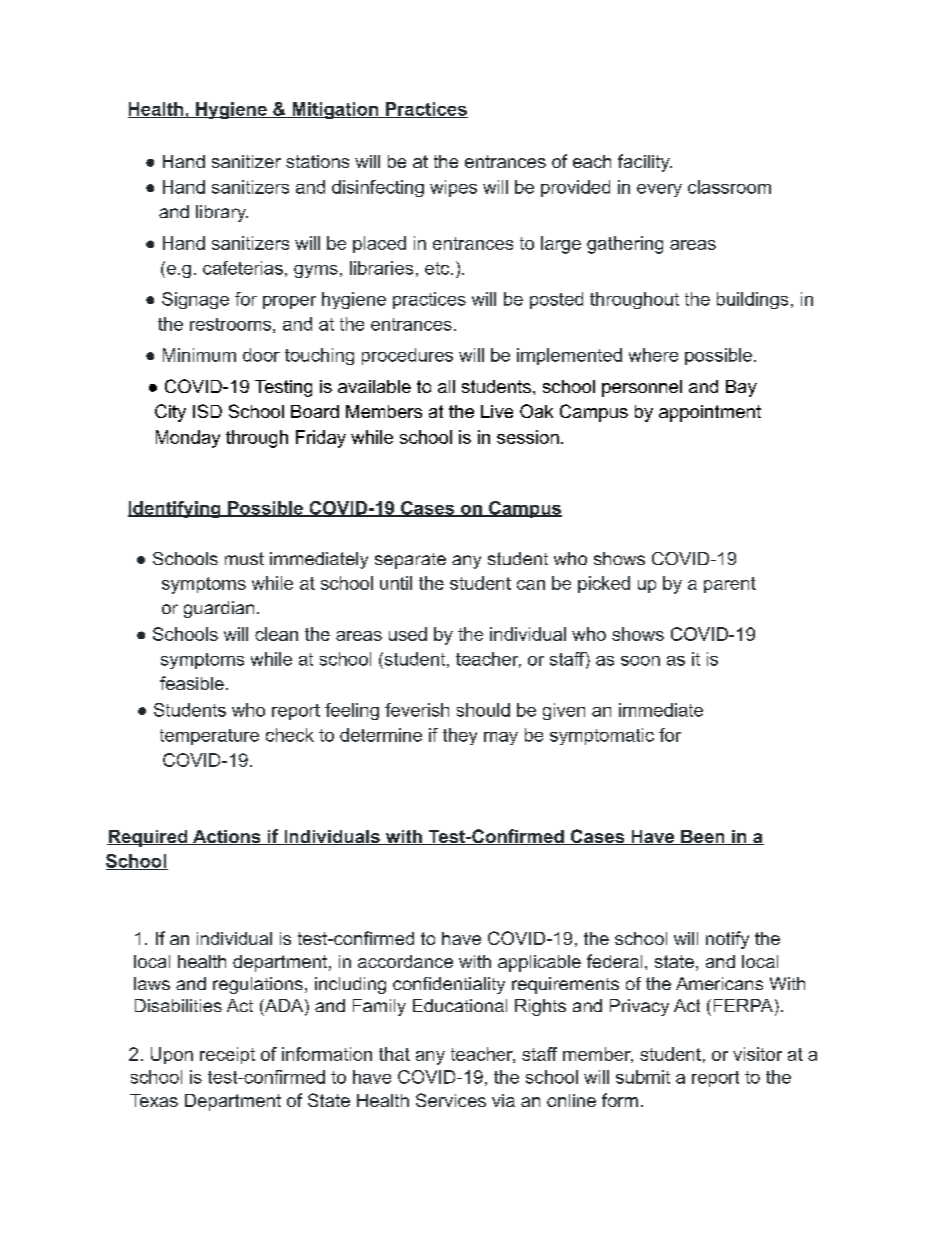  I want to click on parent, so click(730, 585).
